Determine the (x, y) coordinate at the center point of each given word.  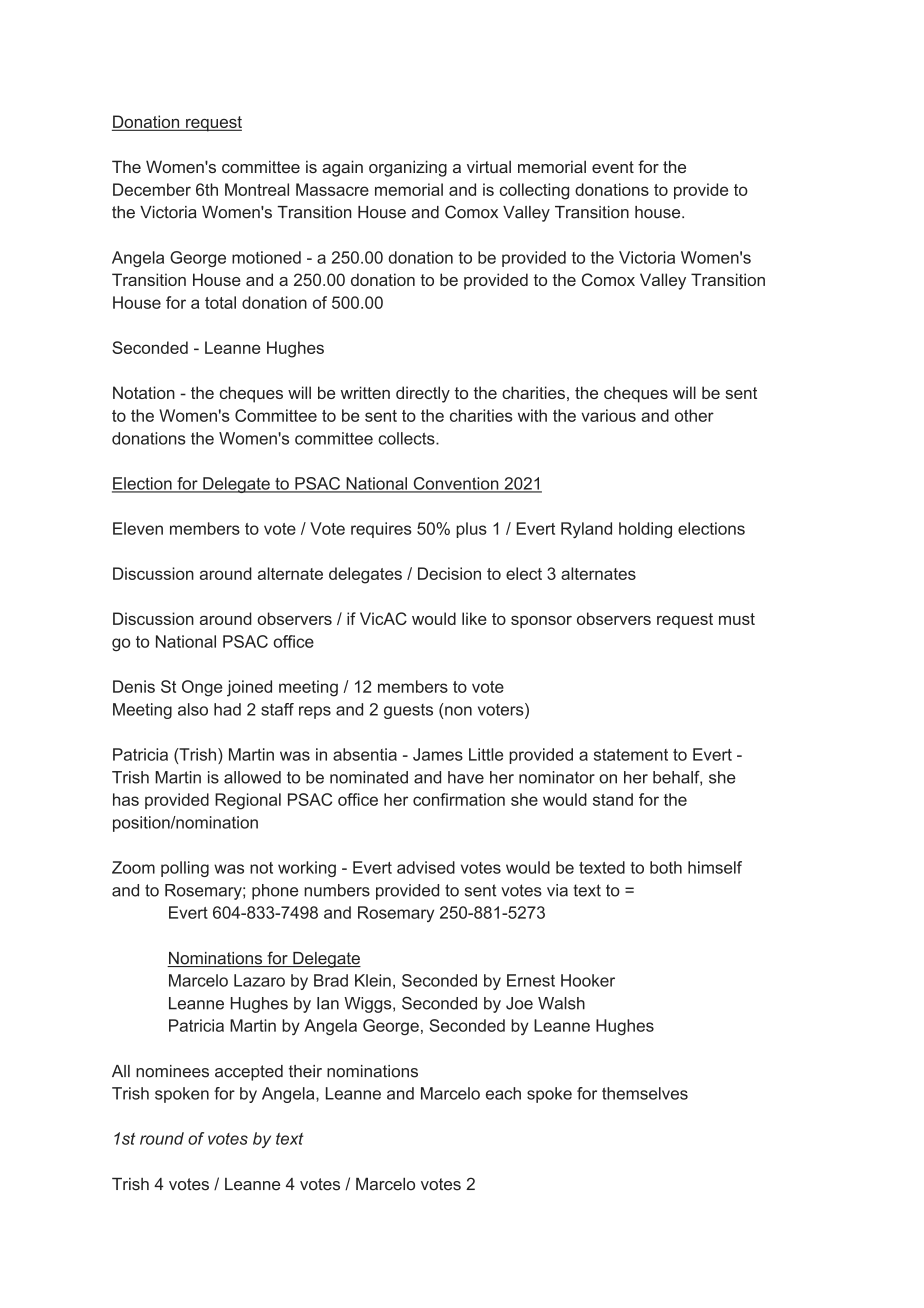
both (666, 867)
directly (423, 394)
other (694, 415)
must (737, 619)
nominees (172, 1071)
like (474, 618)
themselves (645, 1093)
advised (426, 867)
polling (185, 869)
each (503, 1093)
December (152, 189)
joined (249, 688)
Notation (144, 392)
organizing (408, 168)
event (613, 167)
